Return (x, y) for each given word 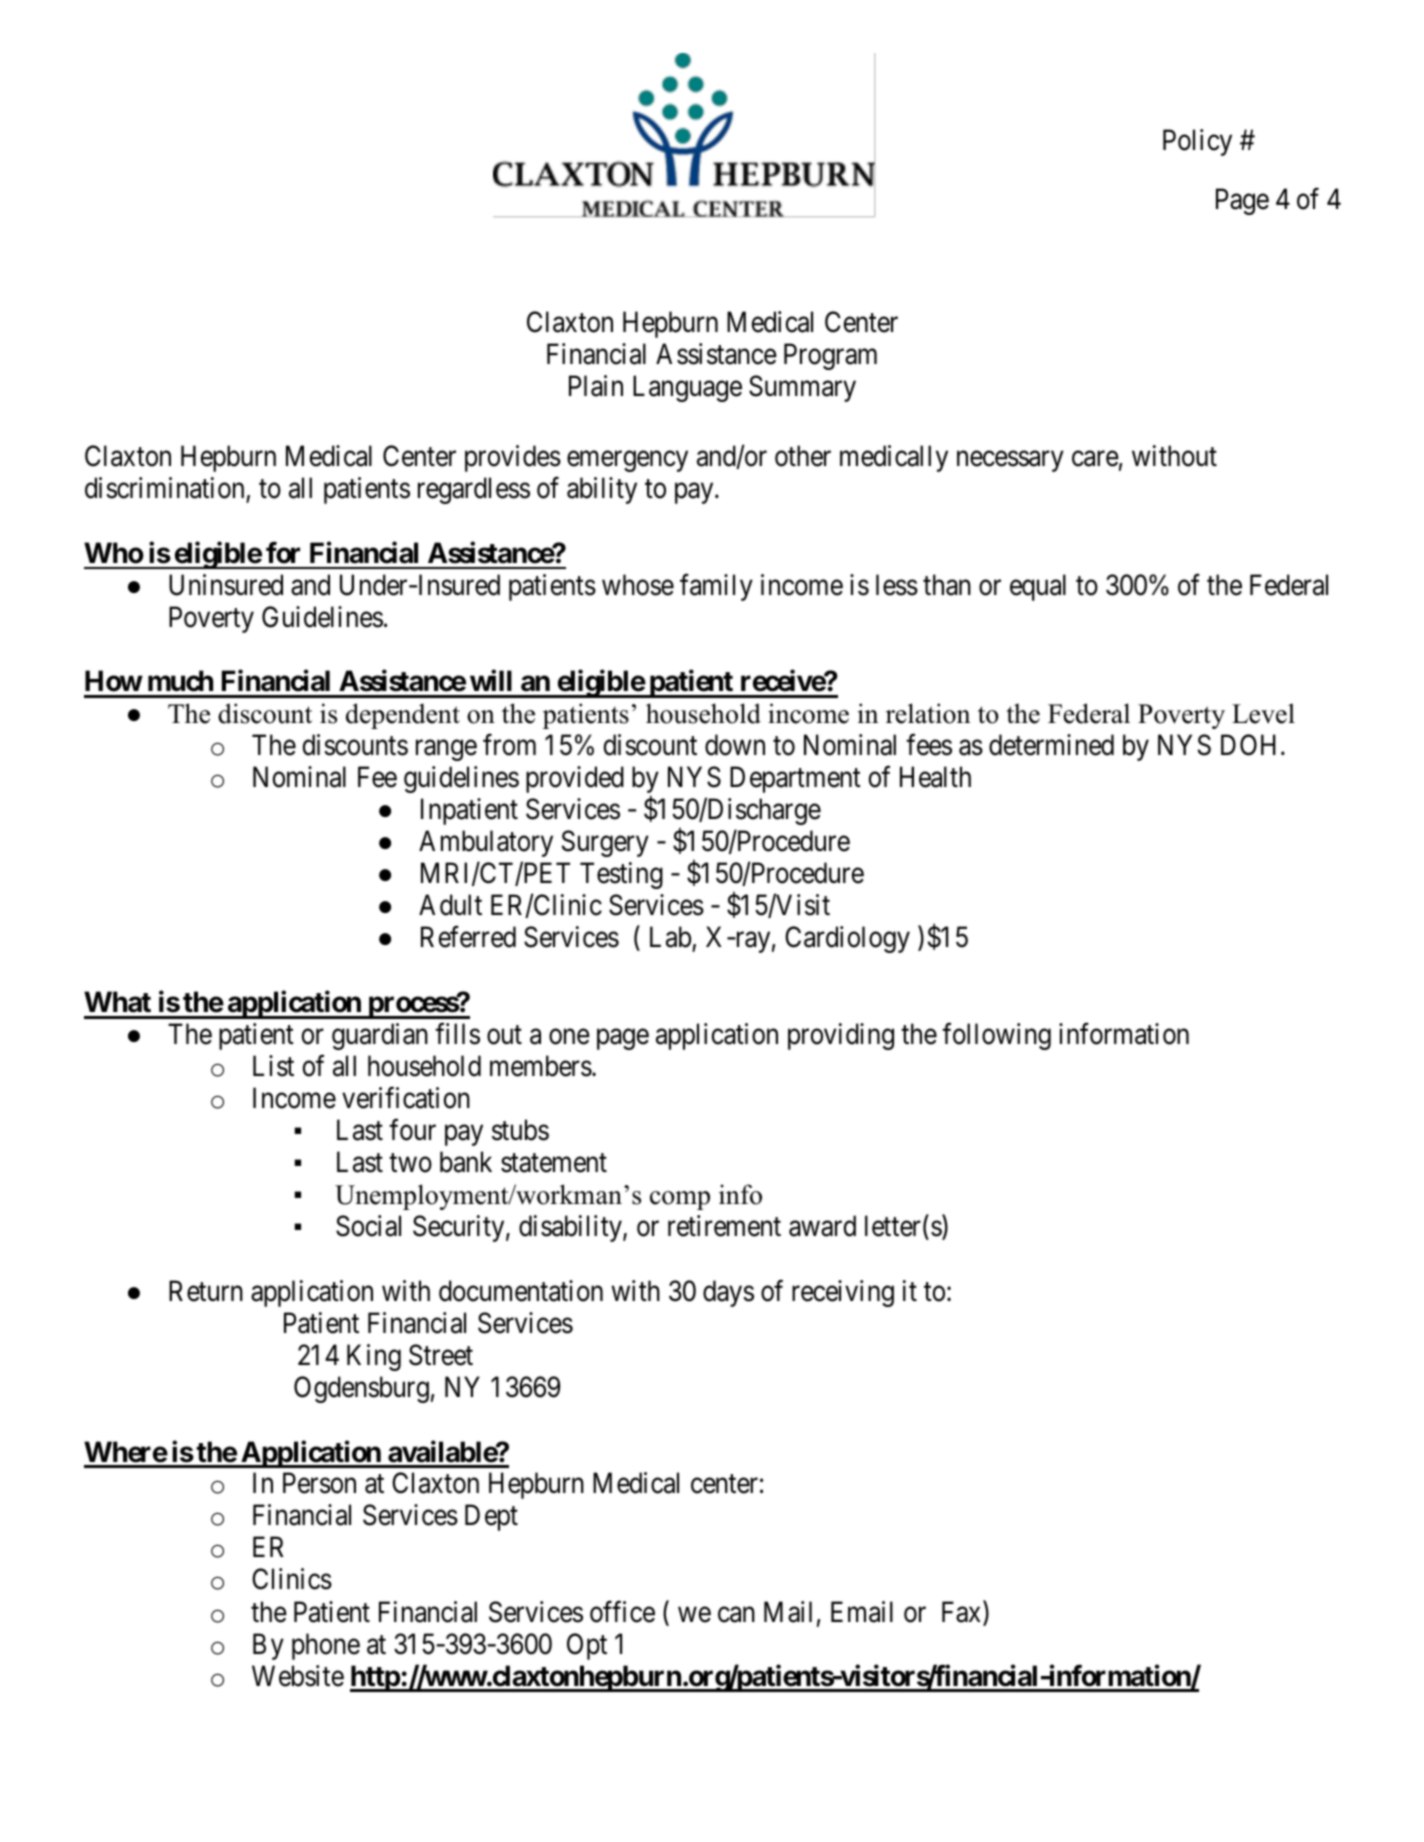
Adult (450, 905)
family (716, 587)
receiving (843, 1293)
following (996, 1036)
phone (326, 1646)
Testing (621, 875)
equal (1038, 587)
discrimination (166, 489)
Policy (1197, 142)
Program (830, 357)
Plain (596, 386)
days (728, 1293)
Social (368, 1226)
